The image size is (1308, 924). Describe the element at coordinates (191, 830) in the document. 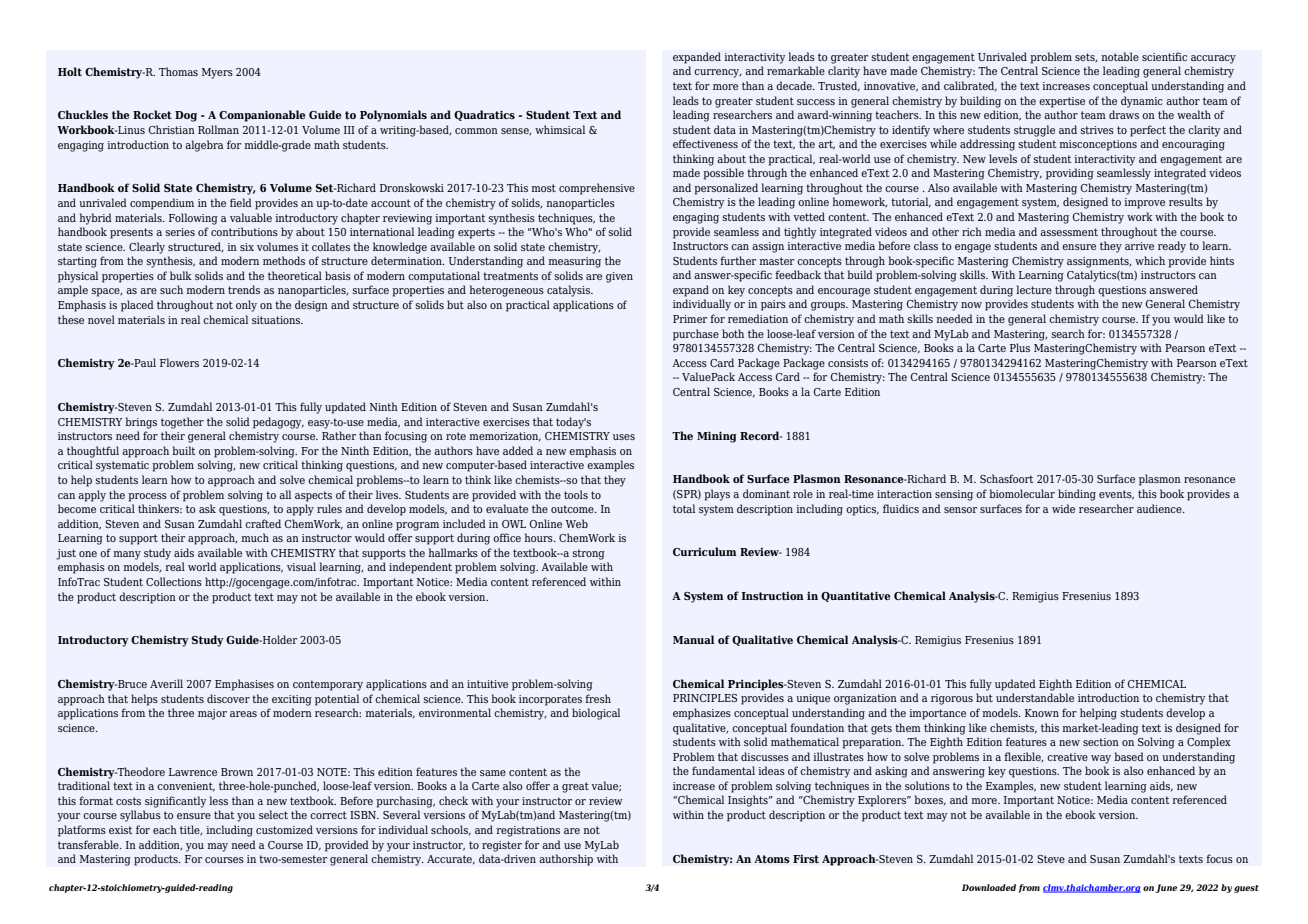

I see `title` at that location.
